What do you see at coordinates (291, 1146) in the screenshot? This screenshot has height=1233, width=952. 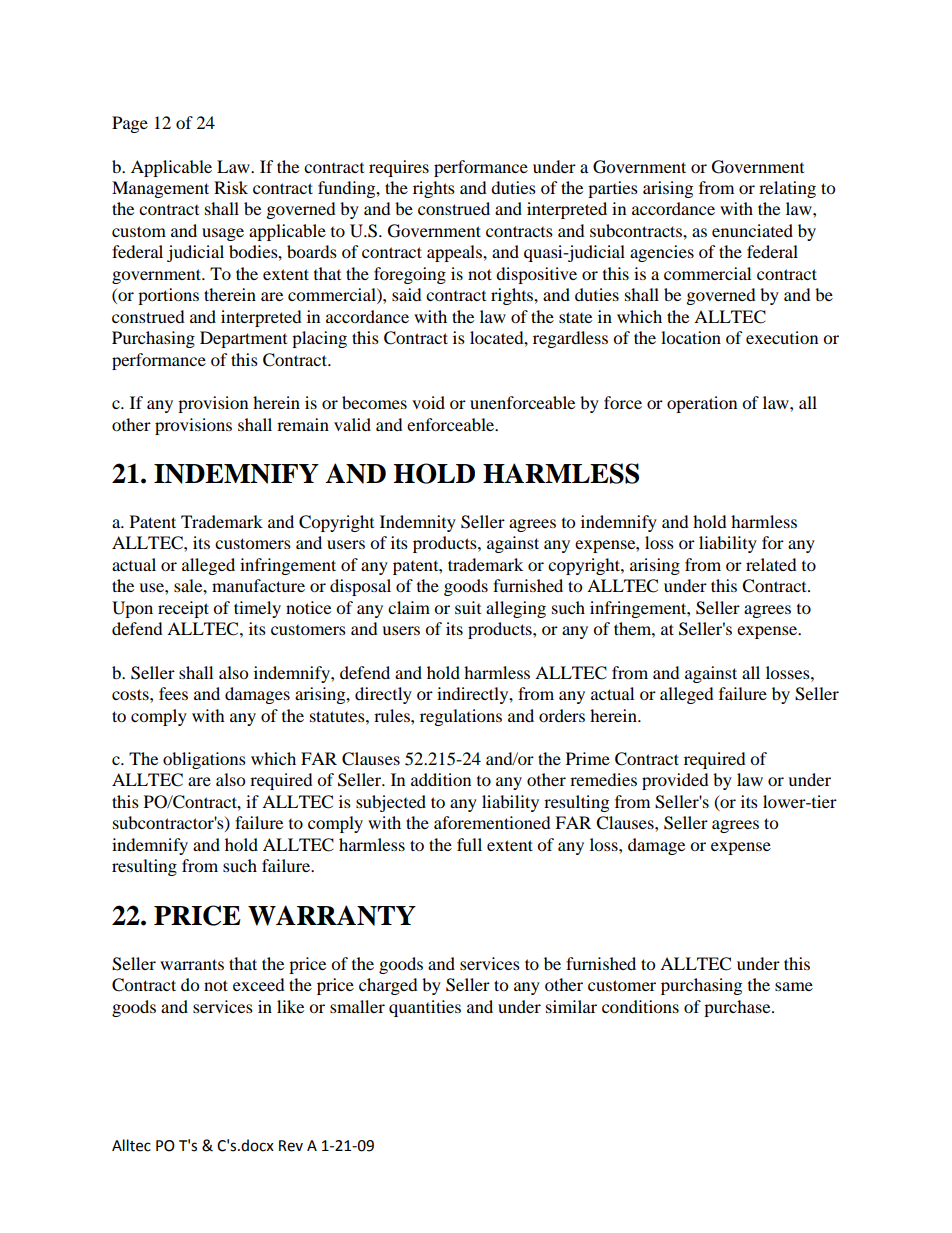 I see `Rev` at bounding box center [291, 1146].
